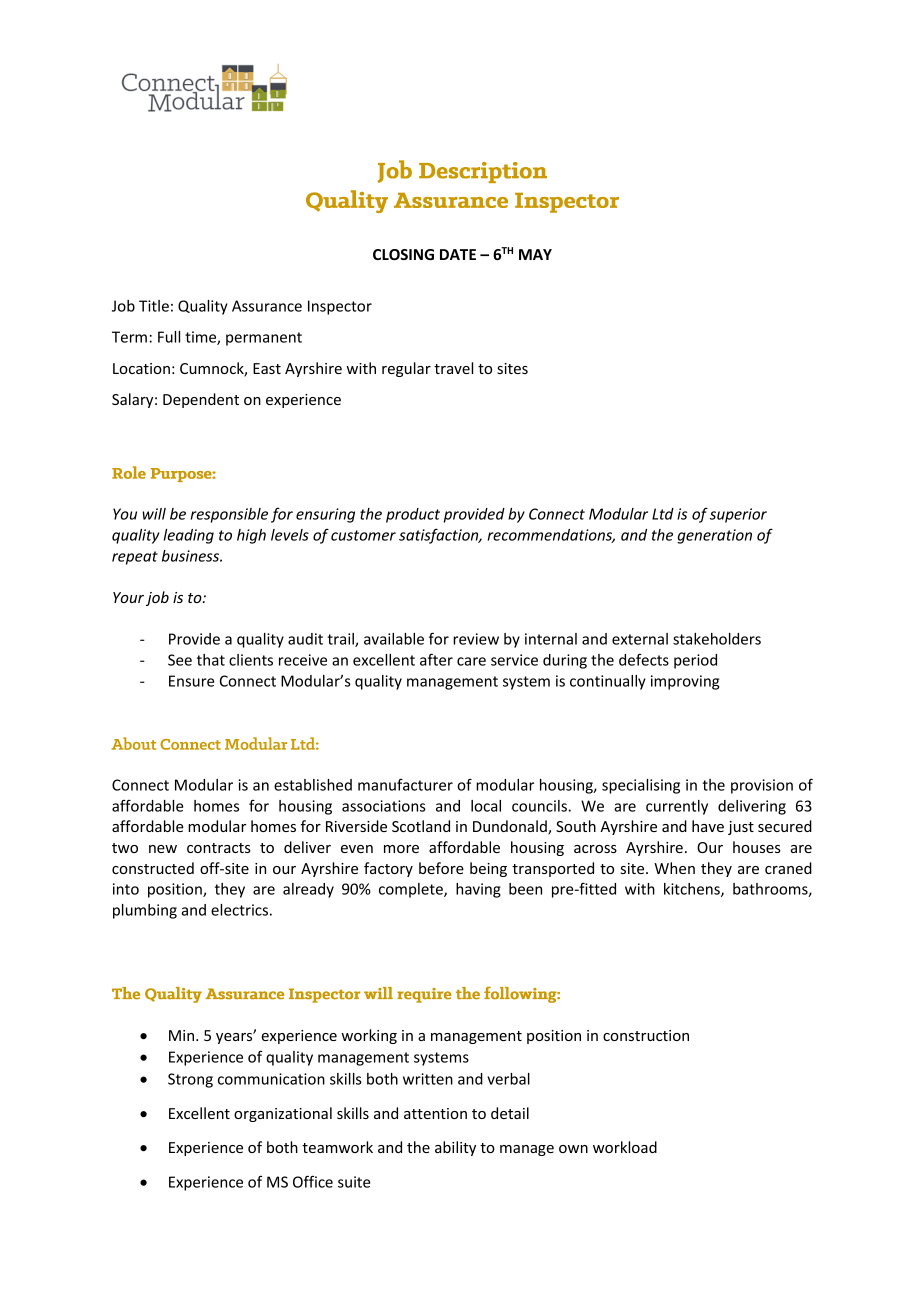  I want to click on improving, so click(685, 682).
